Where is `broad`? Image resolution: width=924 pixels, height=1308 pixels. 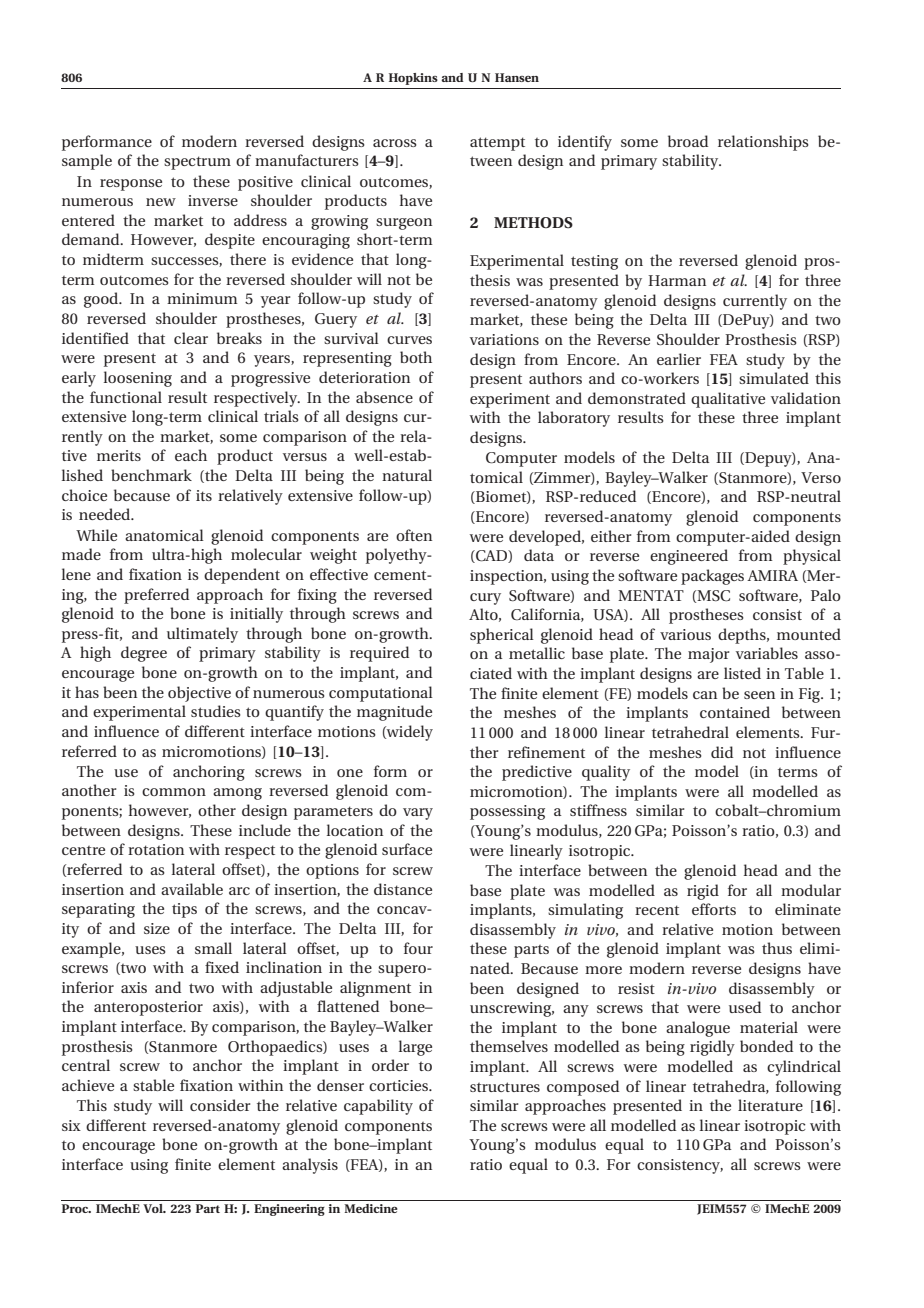
broad is located at coordinates (688, 141).
